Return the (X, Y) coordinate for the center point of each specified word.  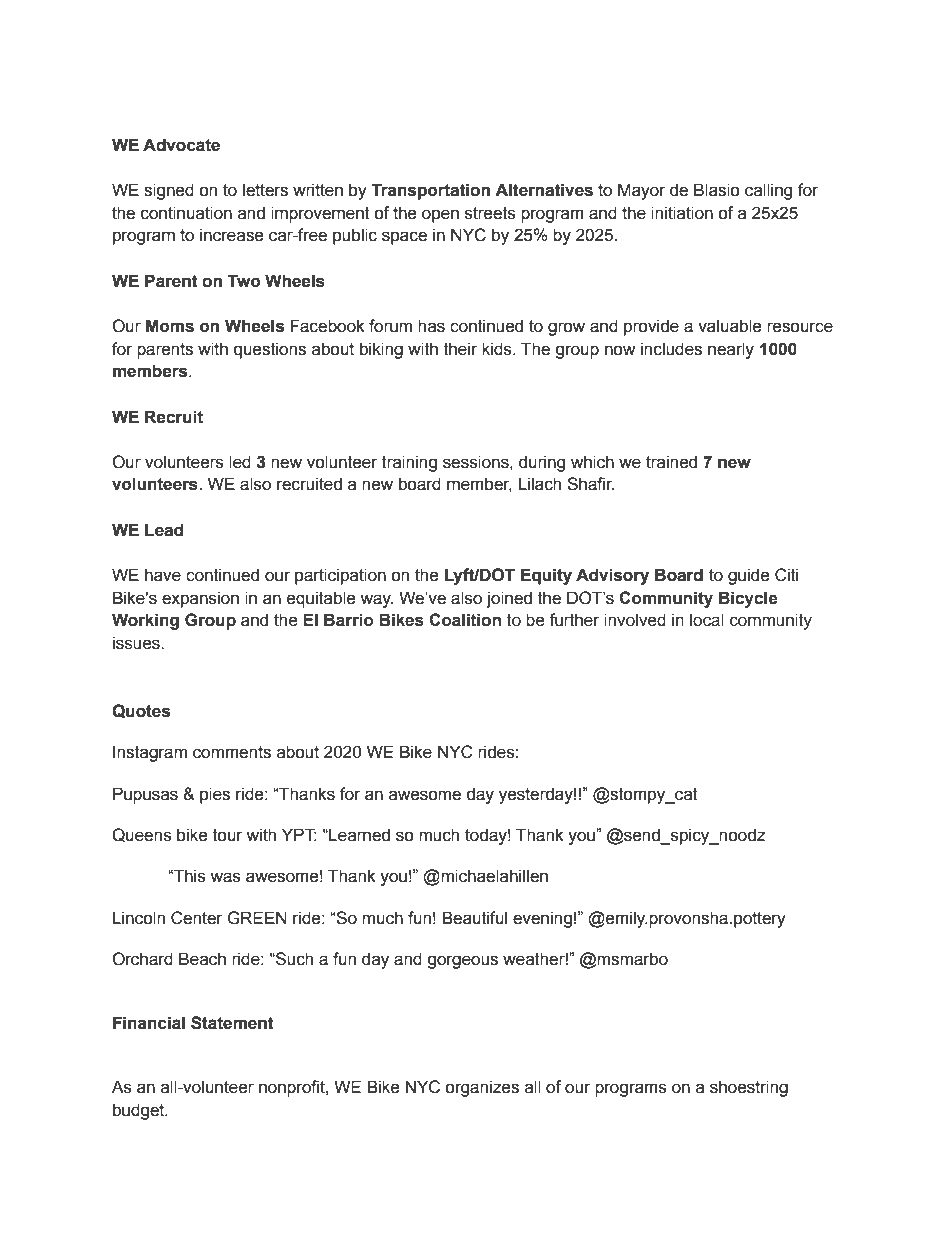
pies (215, 795)
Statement (232, 1023)
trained (671, 462)
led (240, 462)
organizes (482, 1088)
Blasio (717, 190)
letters (265, 190)
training (409, 463)
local (707, 620)
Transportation (430, 191)
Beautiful (474, 918)
